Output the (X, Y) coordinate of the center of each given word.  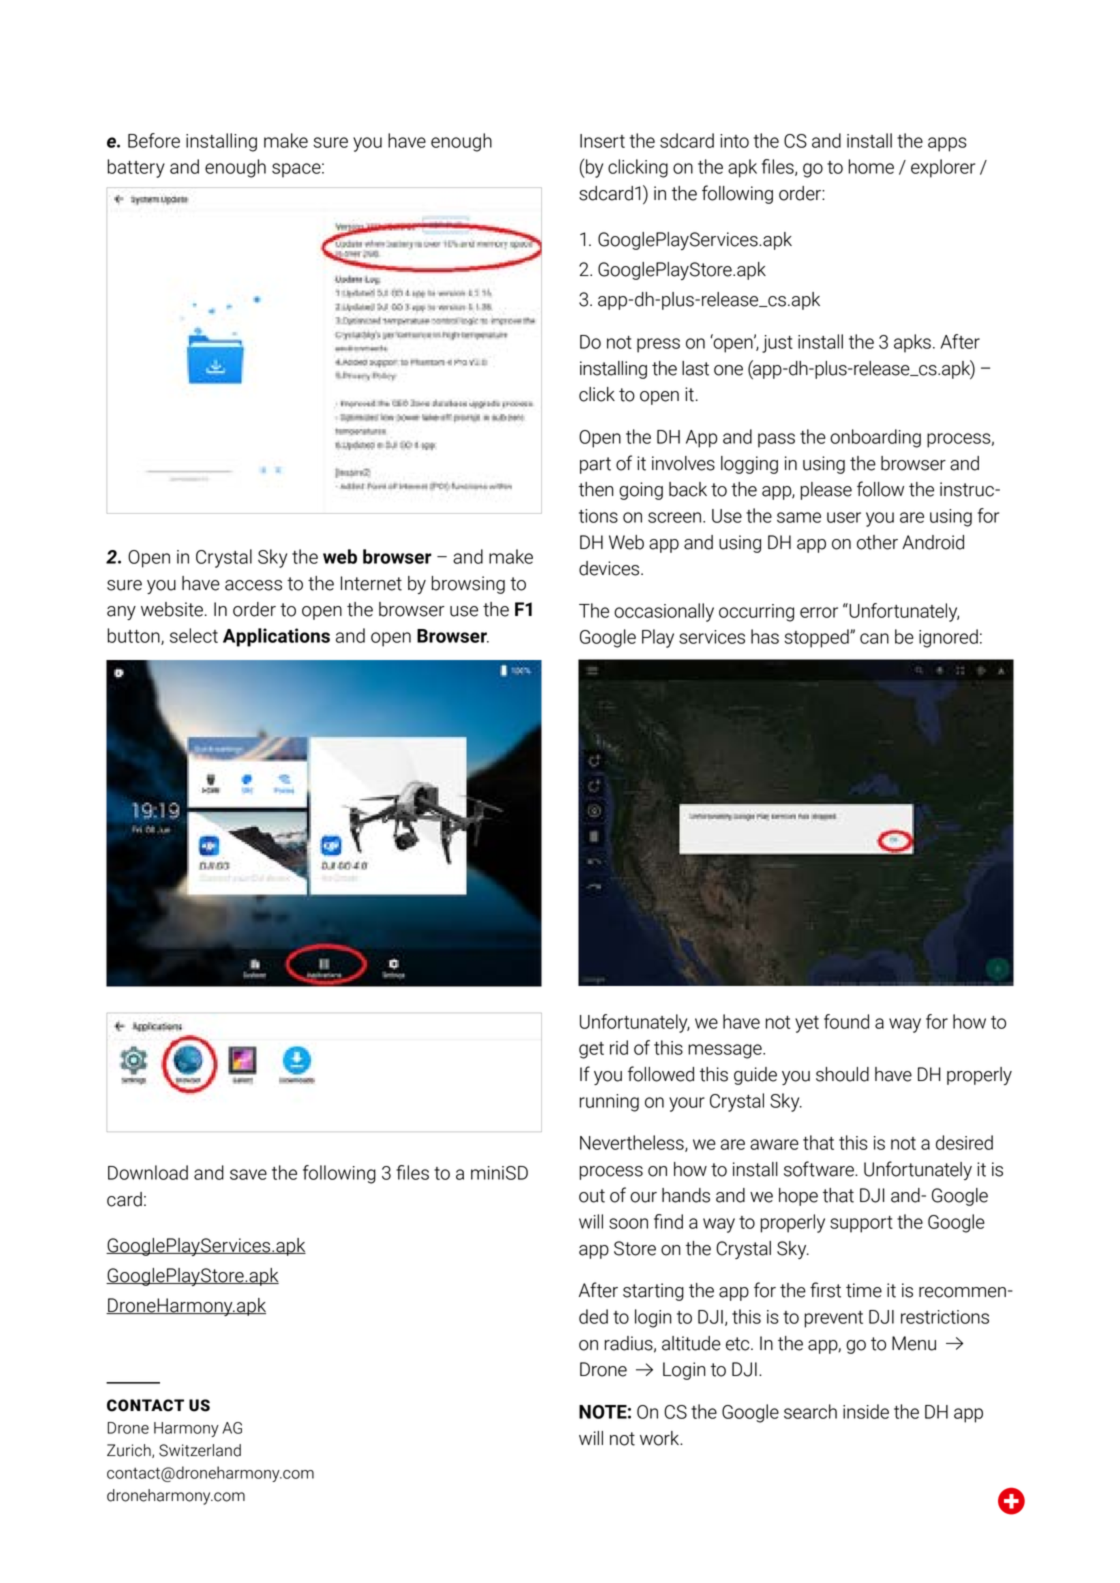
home (871, 166)
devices (610, 568)
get (591, 1050)
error (819, 612)
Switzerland (200, 1450)
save (248, 1174)
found (846, 1021)
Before (154, 140)
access (253, 585)
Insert (602, 141)
